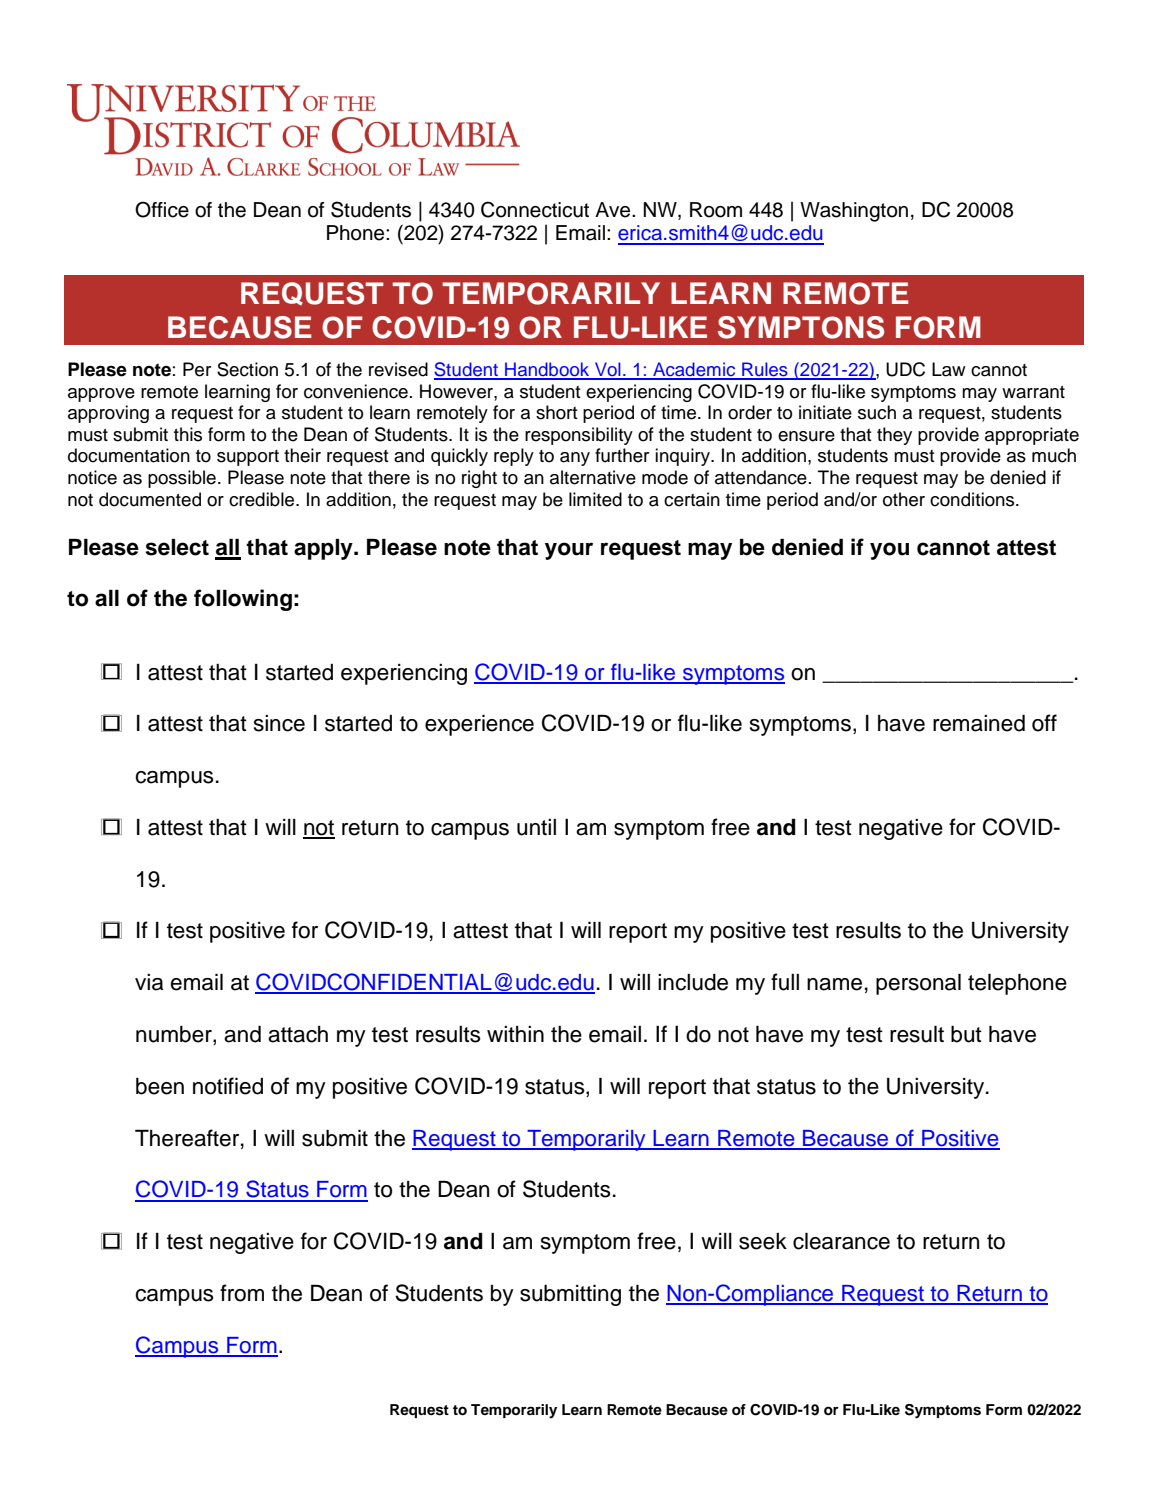  I want to click on Washington, so click(854, 212).
